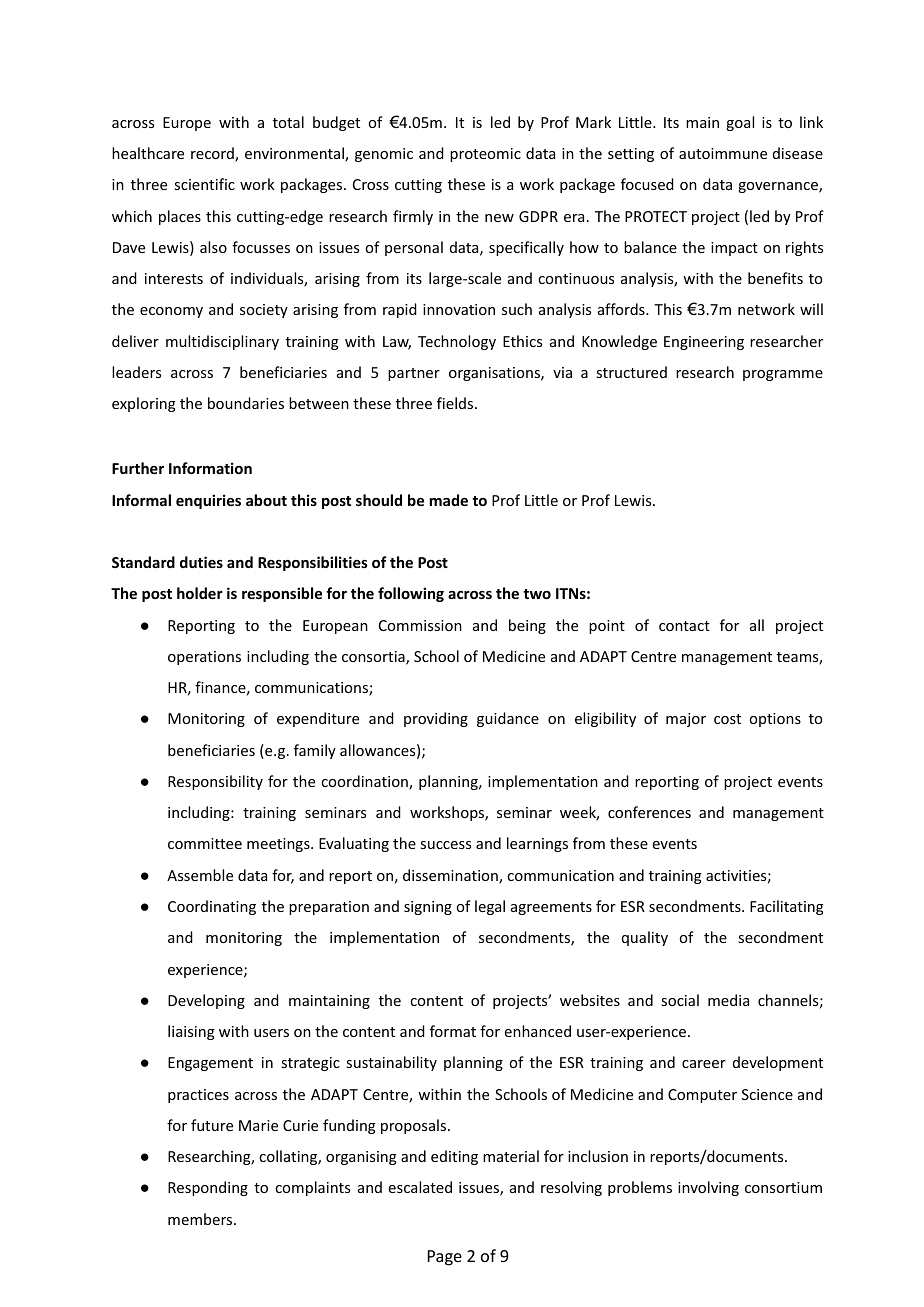  What do you see at coordinates (708, 1188) in the page?
I see `involving` at bounding box center [708, 1188].
